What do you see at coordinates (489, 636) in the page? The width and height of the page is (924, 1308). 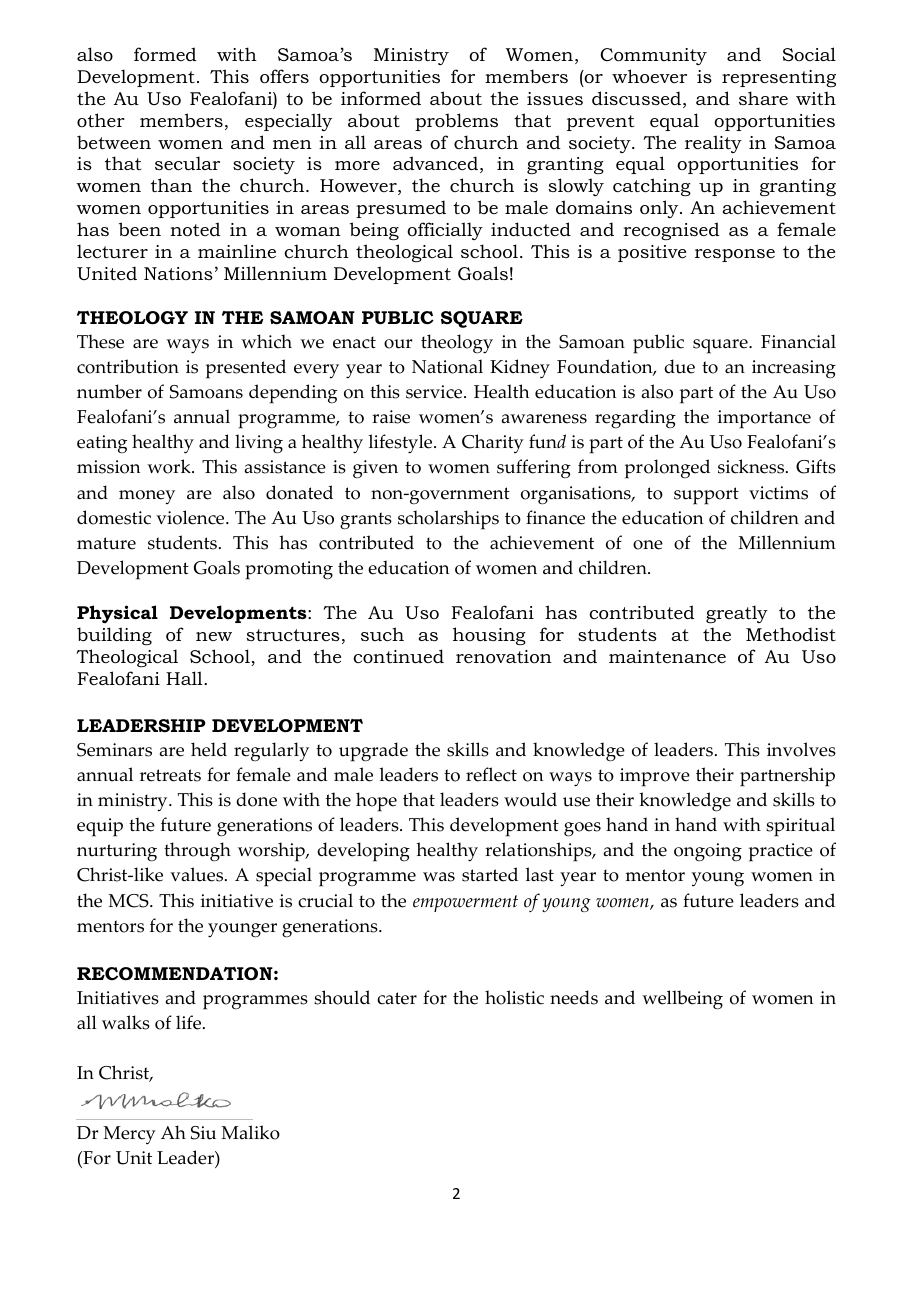 I see `housing` at bounding box center [489, 636].
